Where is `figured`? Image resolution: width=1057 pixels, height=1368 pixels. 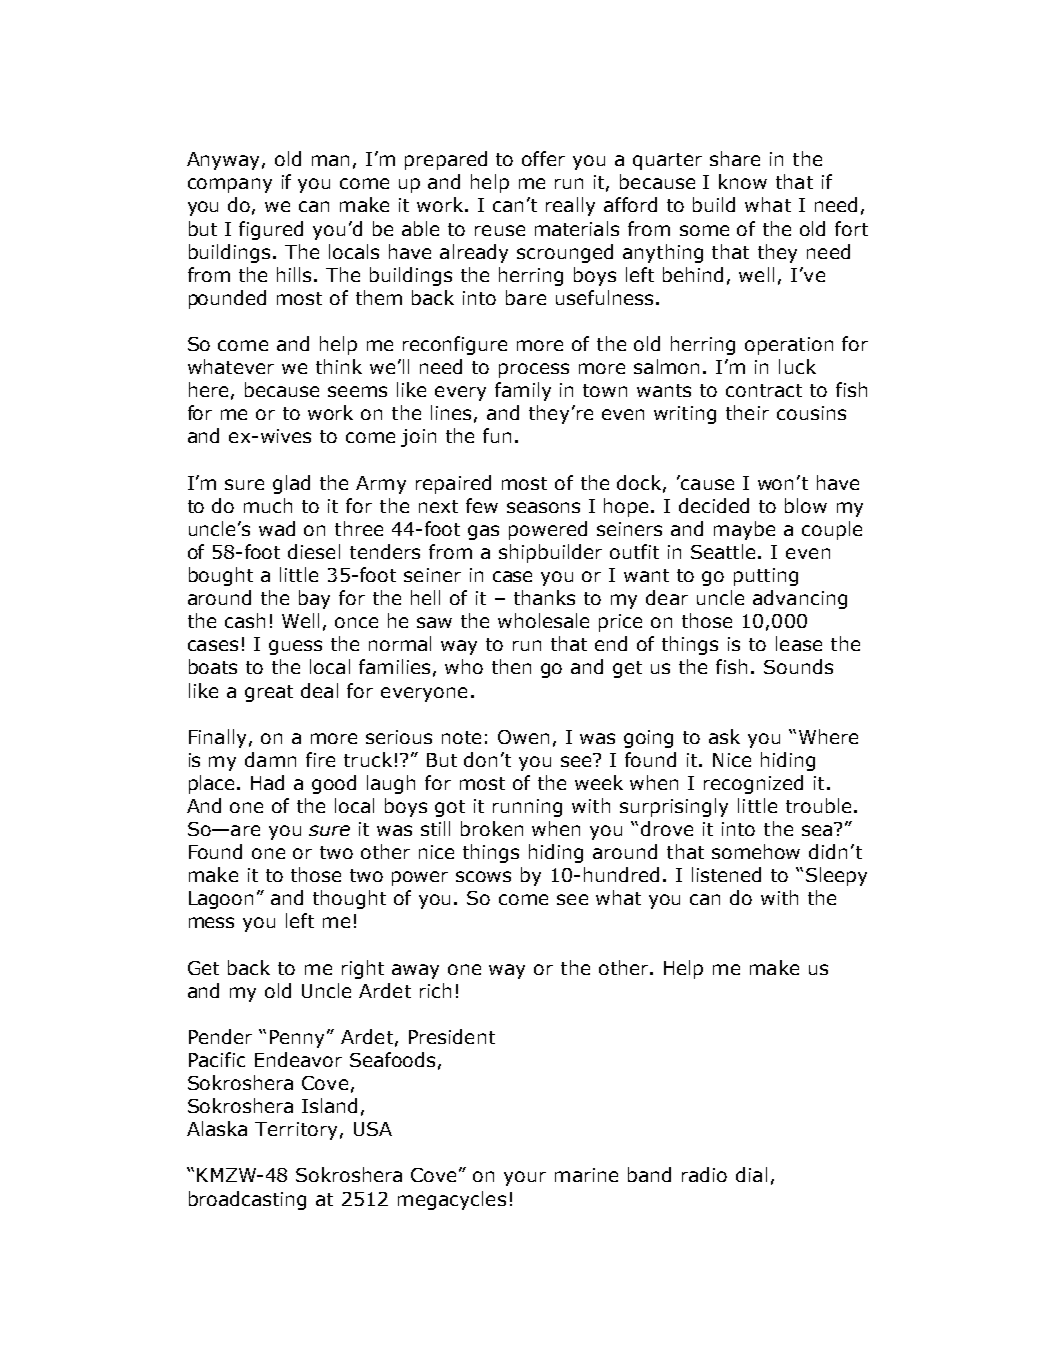 figured is located at coordinates (271, 230).
